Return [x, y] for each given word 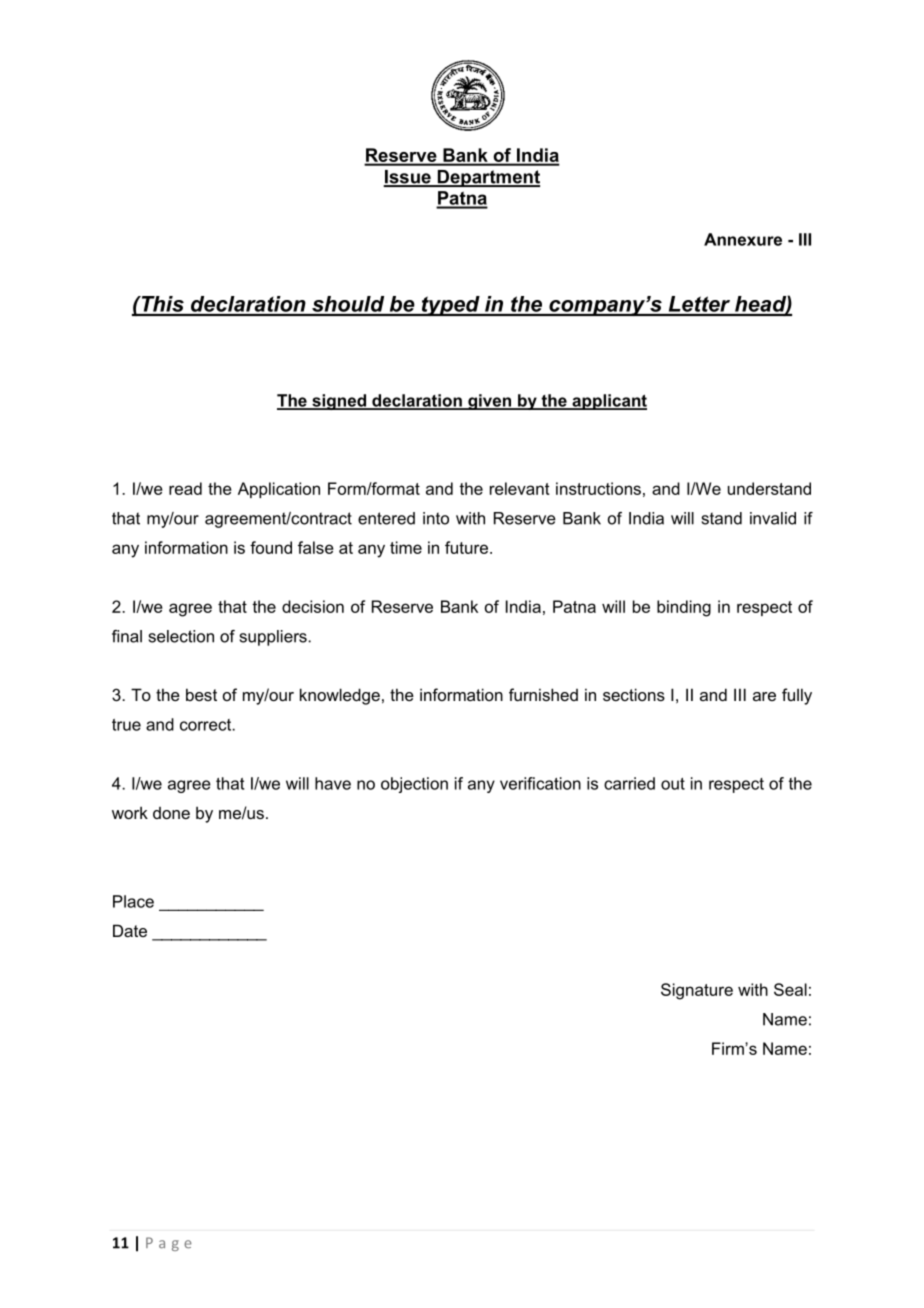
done [171, 813]
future [466, 547]
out [673, 784]
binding [684, 608]
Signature [697, 991]
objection [414, 785]
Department [487, 178]
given [490, 402]
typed [450, 306]
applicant [608, 402]
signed [339, 402]
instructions [598, 488]
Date [130, 930]
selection [181, 636]
